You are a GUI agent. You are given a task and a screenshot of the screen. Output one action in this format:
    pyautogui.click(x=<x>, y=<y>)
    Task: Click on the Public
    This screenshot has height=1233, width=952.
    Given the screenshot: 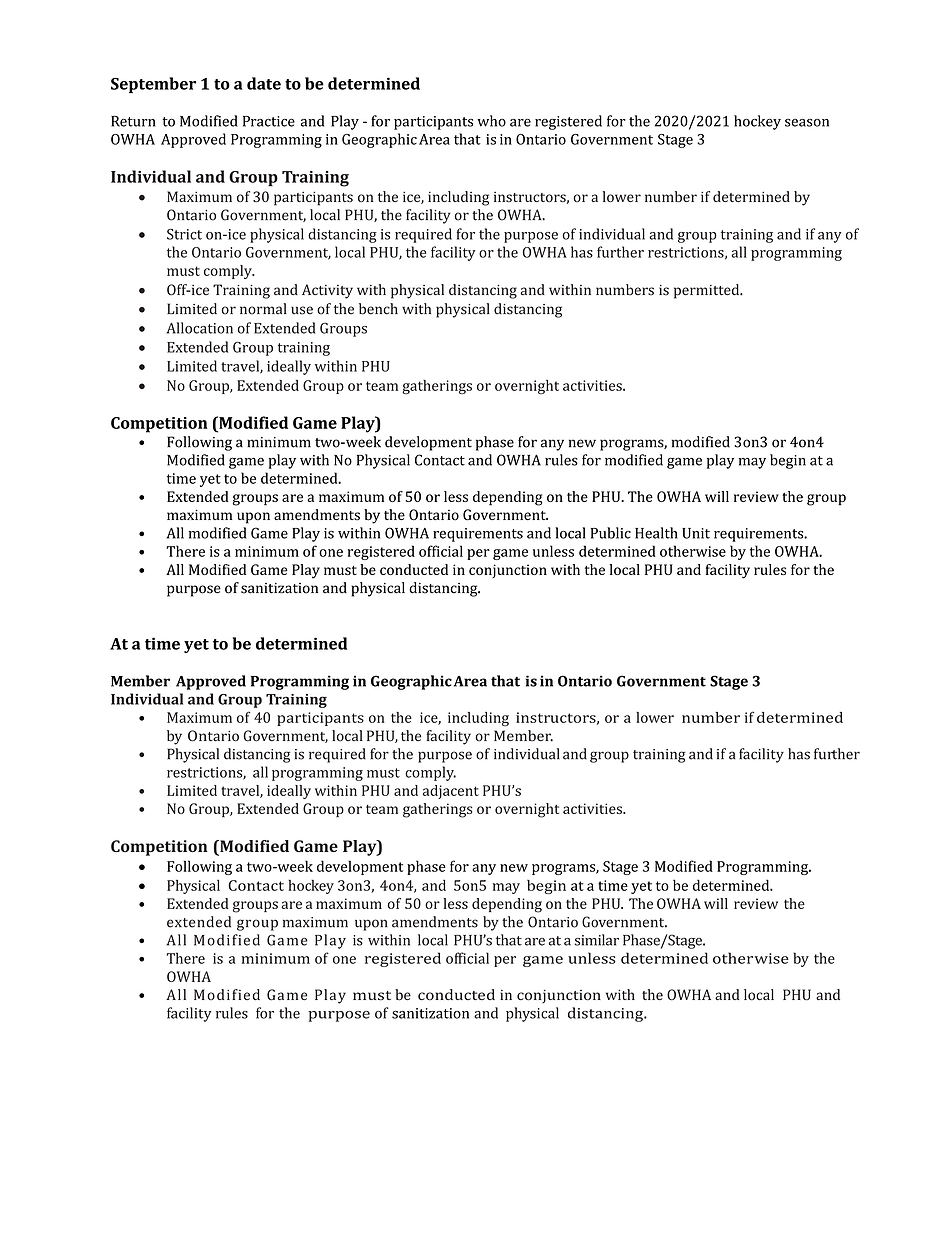 What is the action you would take?
    pyautogui.click(x=611, y=533)
